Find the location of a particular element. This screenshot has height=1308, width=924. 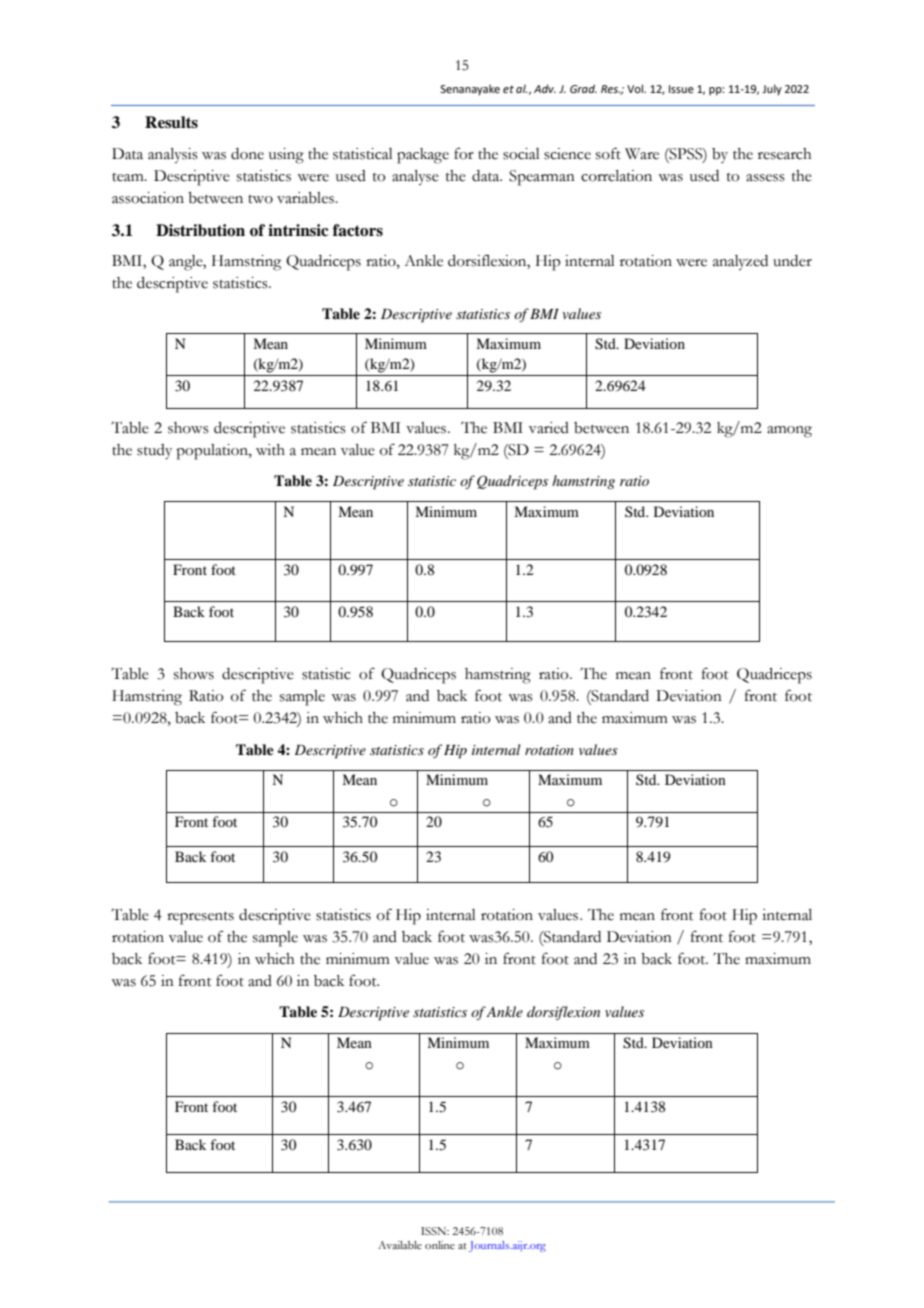

study is located at coordinates (154, 452).
